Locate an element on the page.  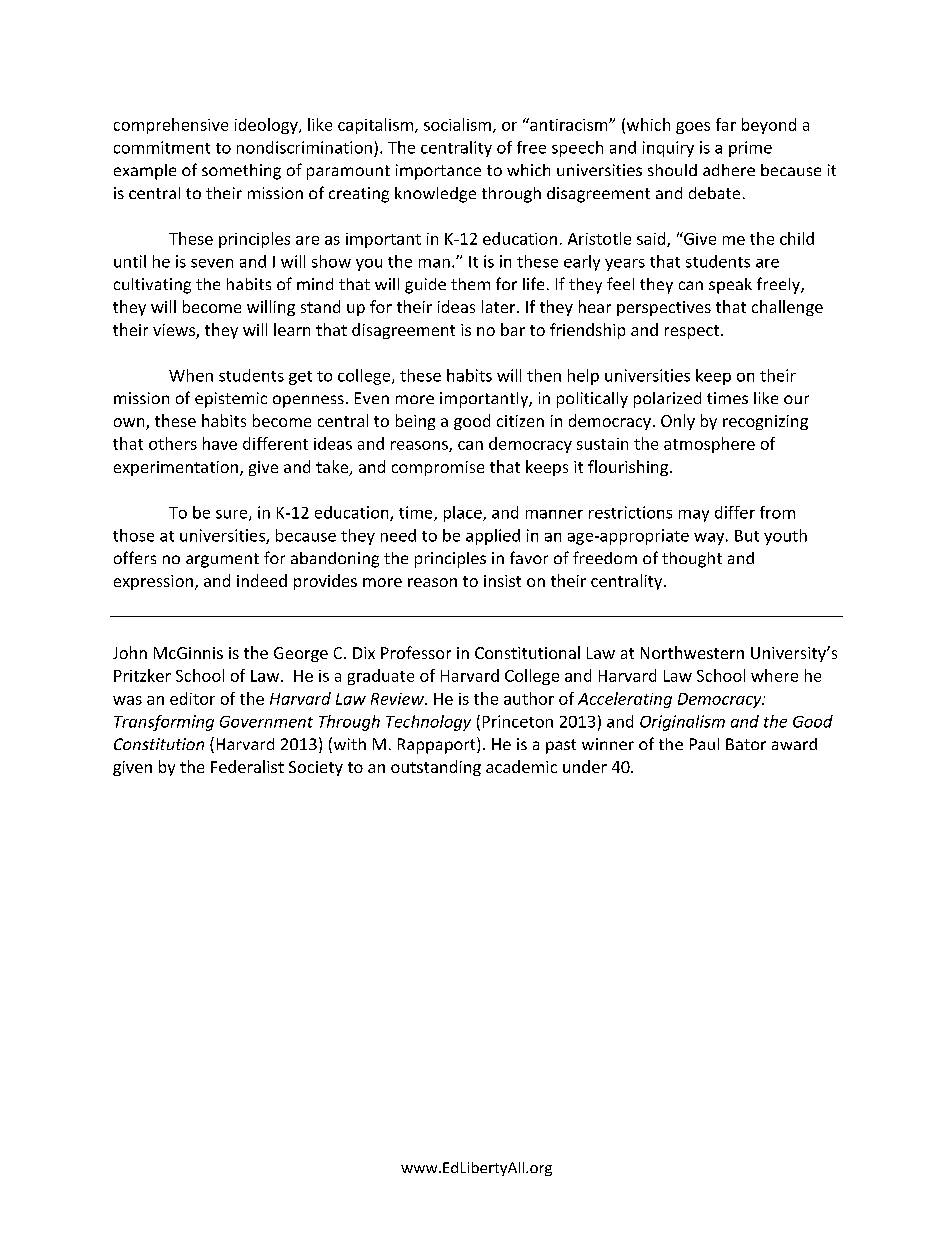
polarized is located at coordinates (667, 400).
